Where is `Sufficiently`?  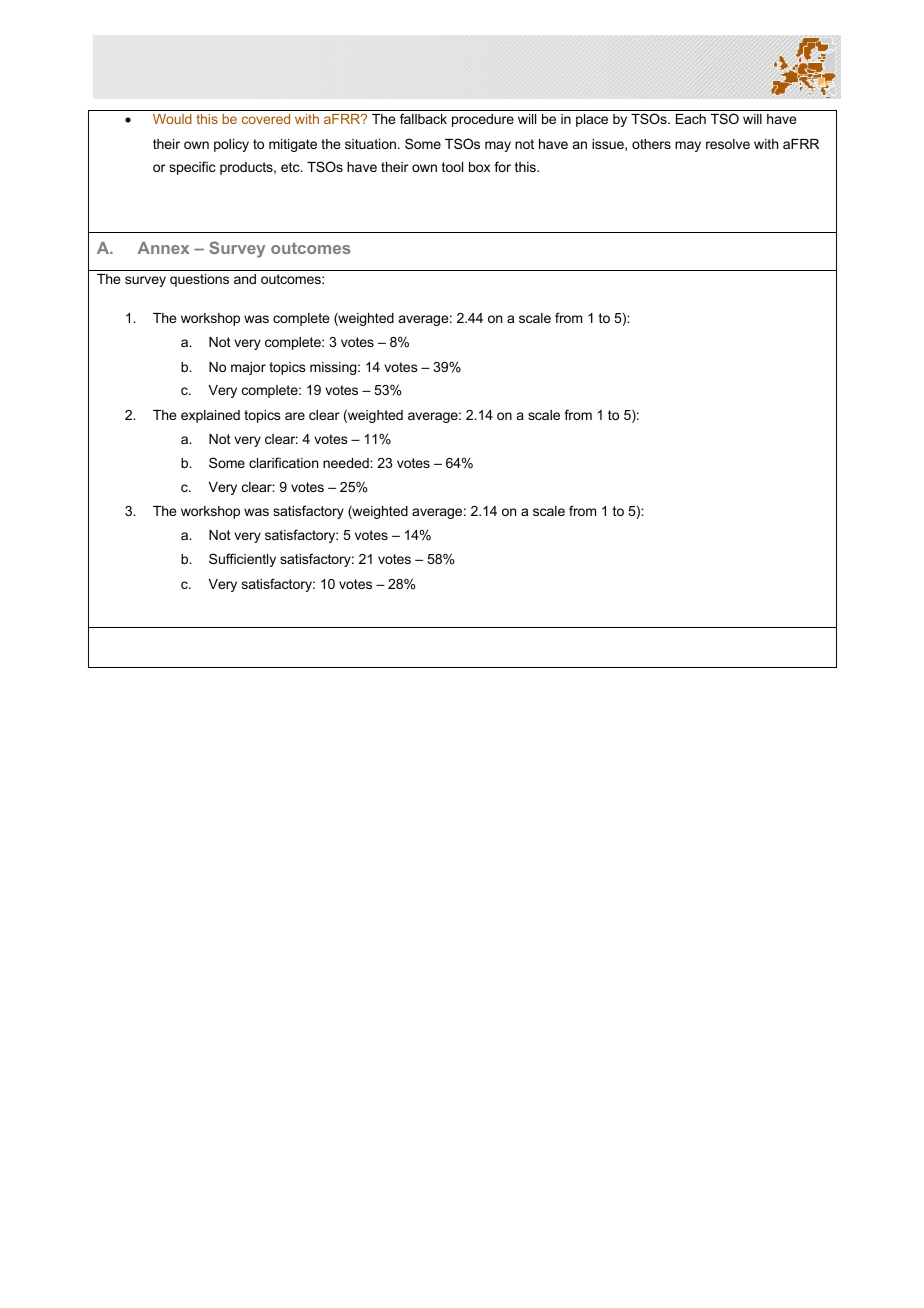
Sufficiently is located at coordinates (242, 560).
